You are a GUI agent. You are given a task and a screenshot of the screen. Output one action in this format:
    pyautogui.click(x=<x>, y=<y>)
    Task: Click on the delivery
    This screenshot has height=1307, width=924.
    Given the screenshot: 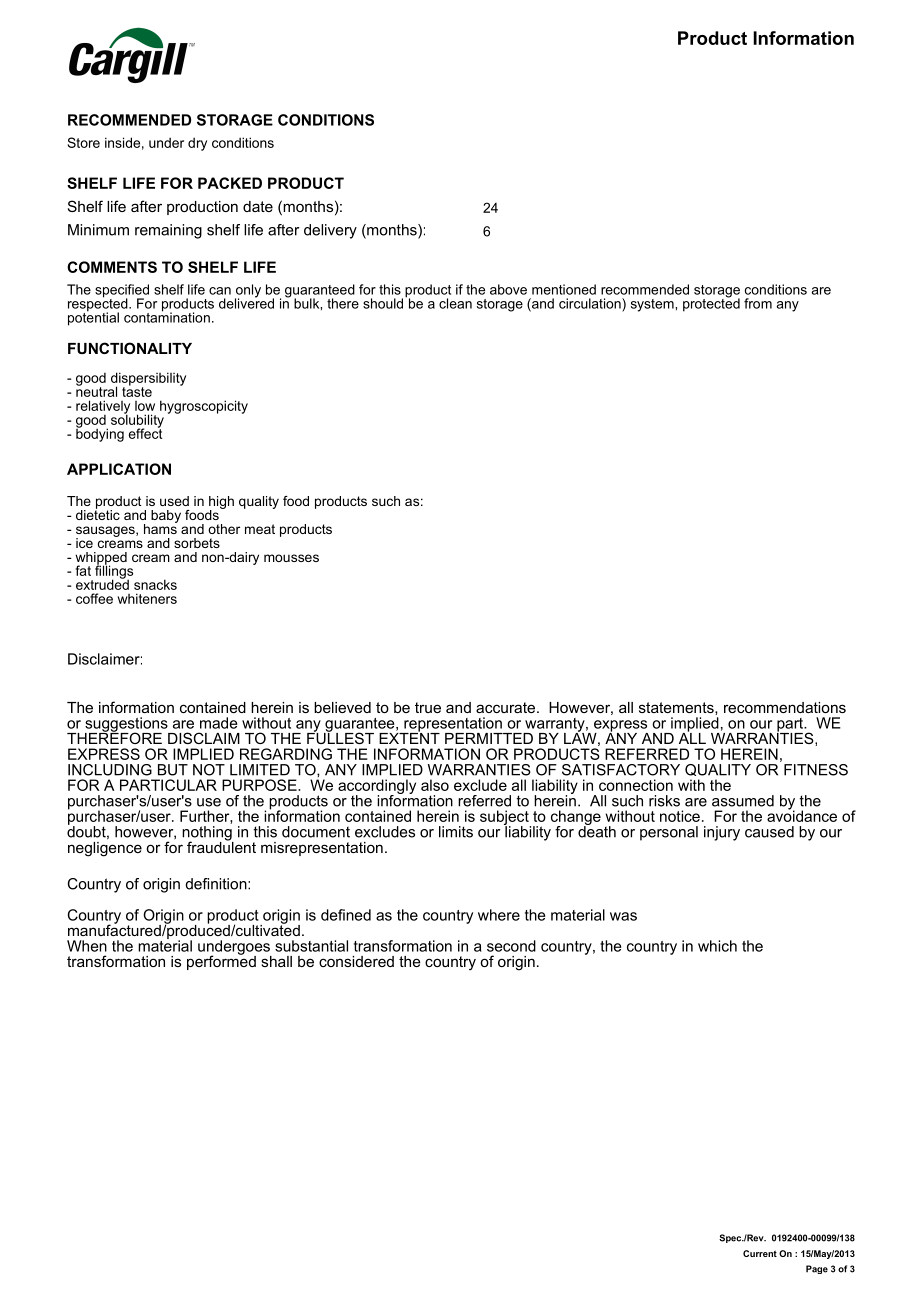 What is the action you would take?
    pyautogui.click(x=330, y=231)
